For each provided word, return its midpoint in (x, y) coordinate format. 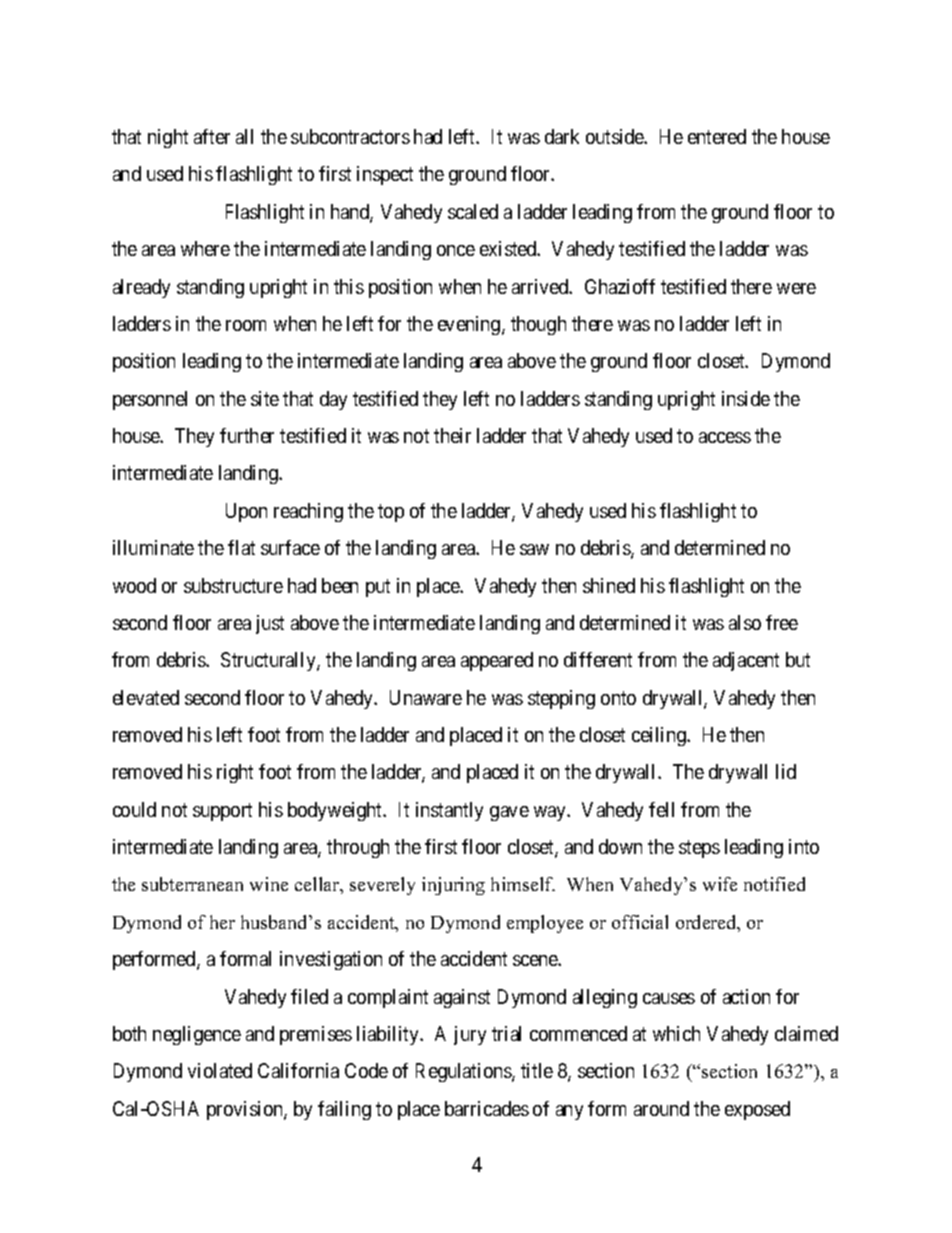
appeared (497, 661)
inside (746, 398)
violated (220, 1070)
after (212, 136)
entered (717, 136)
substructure (233, 585)
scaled (473, 211)
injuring (453, 886)
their (452, 435)
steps (699, 849)
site (265, 398)
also (745, 622)
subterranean (192, 884)
